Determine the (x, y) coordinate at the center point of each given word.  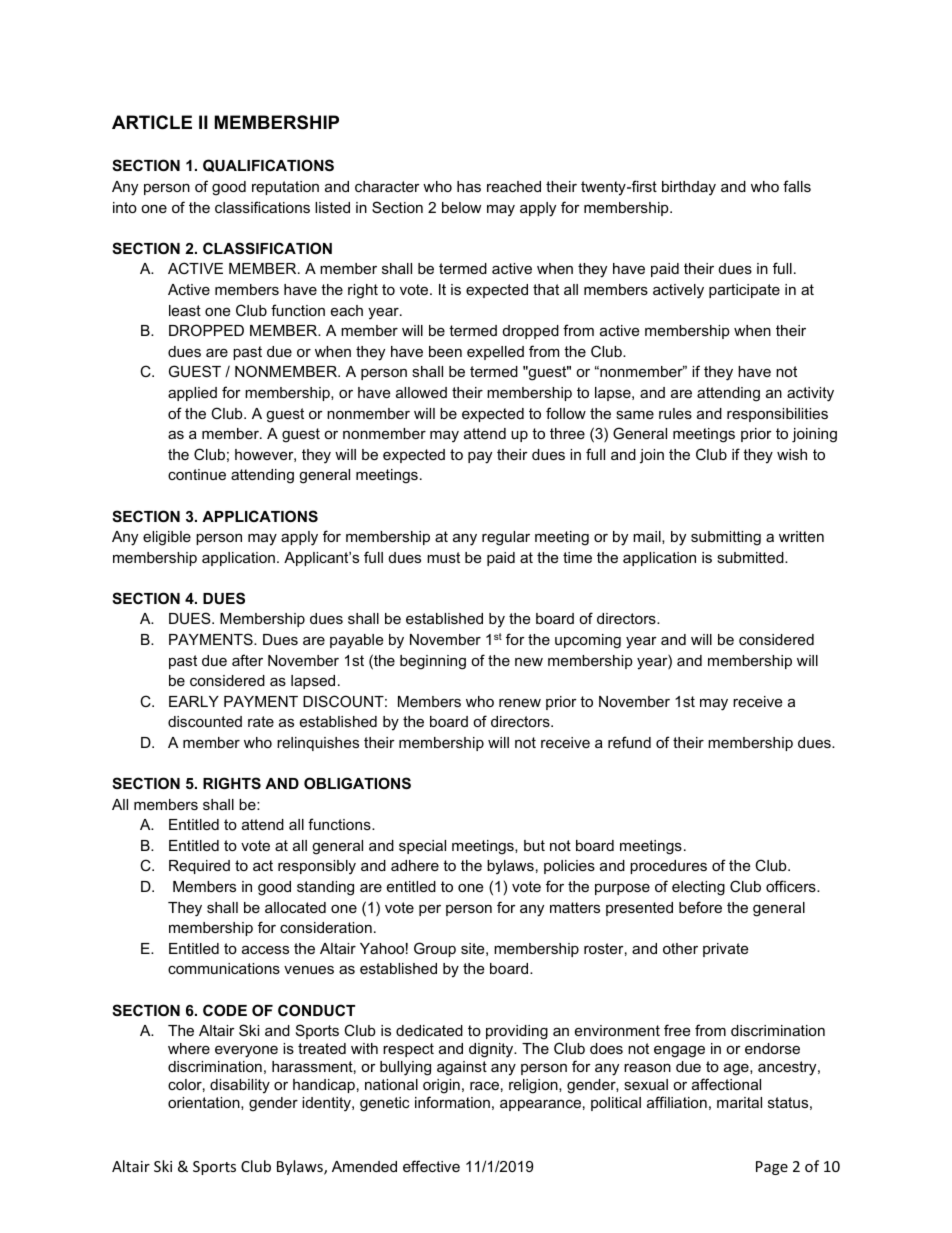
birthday (689, 188)
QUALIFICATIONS (268, 165)
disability (240, 1086)
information (452, 1102)
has (469, 186)
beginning (433, 662)
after (247, 660)
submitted (751, 557)
